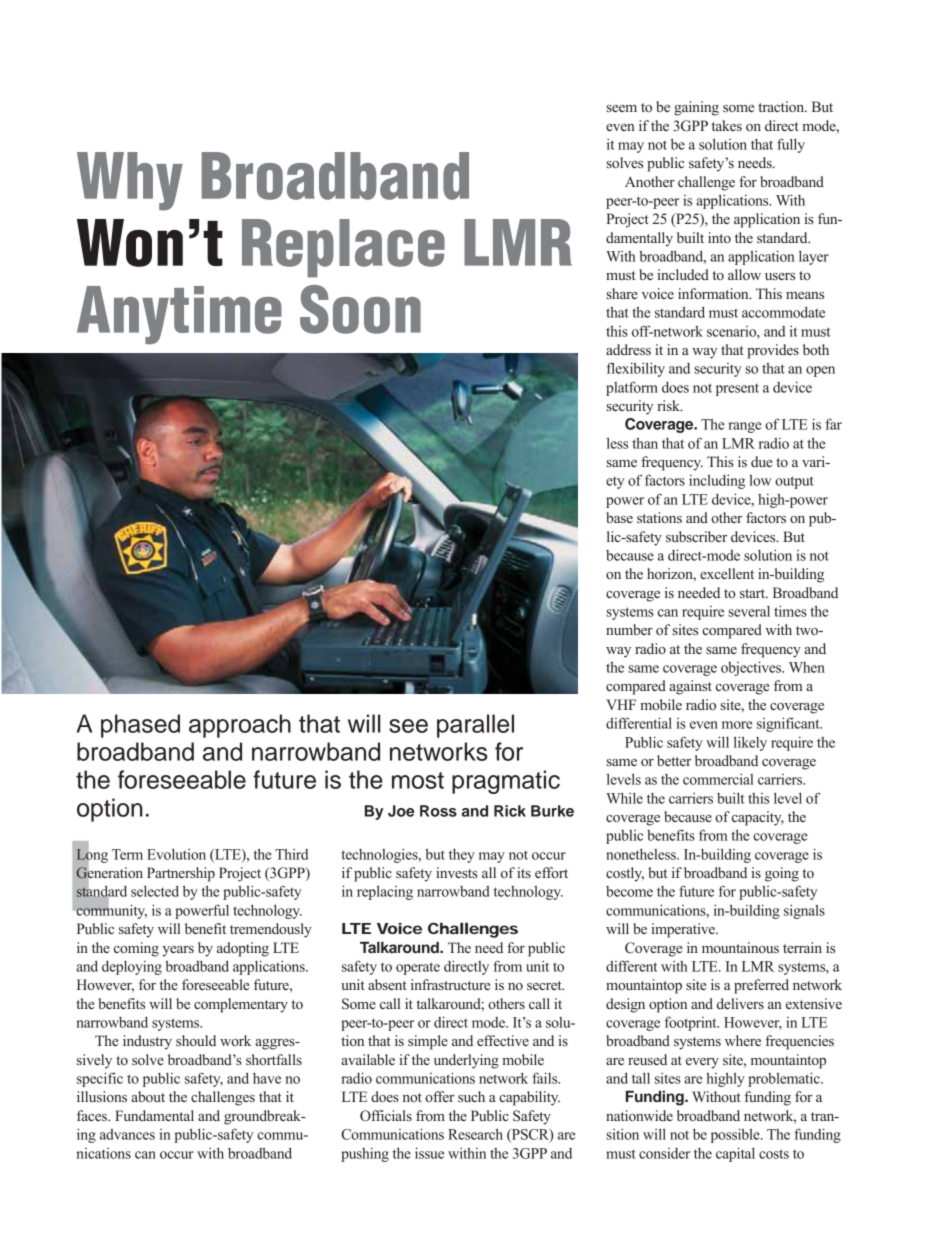 This screenshot has width=952, height=1233. I want to click on Research, so click(475, 1134).
